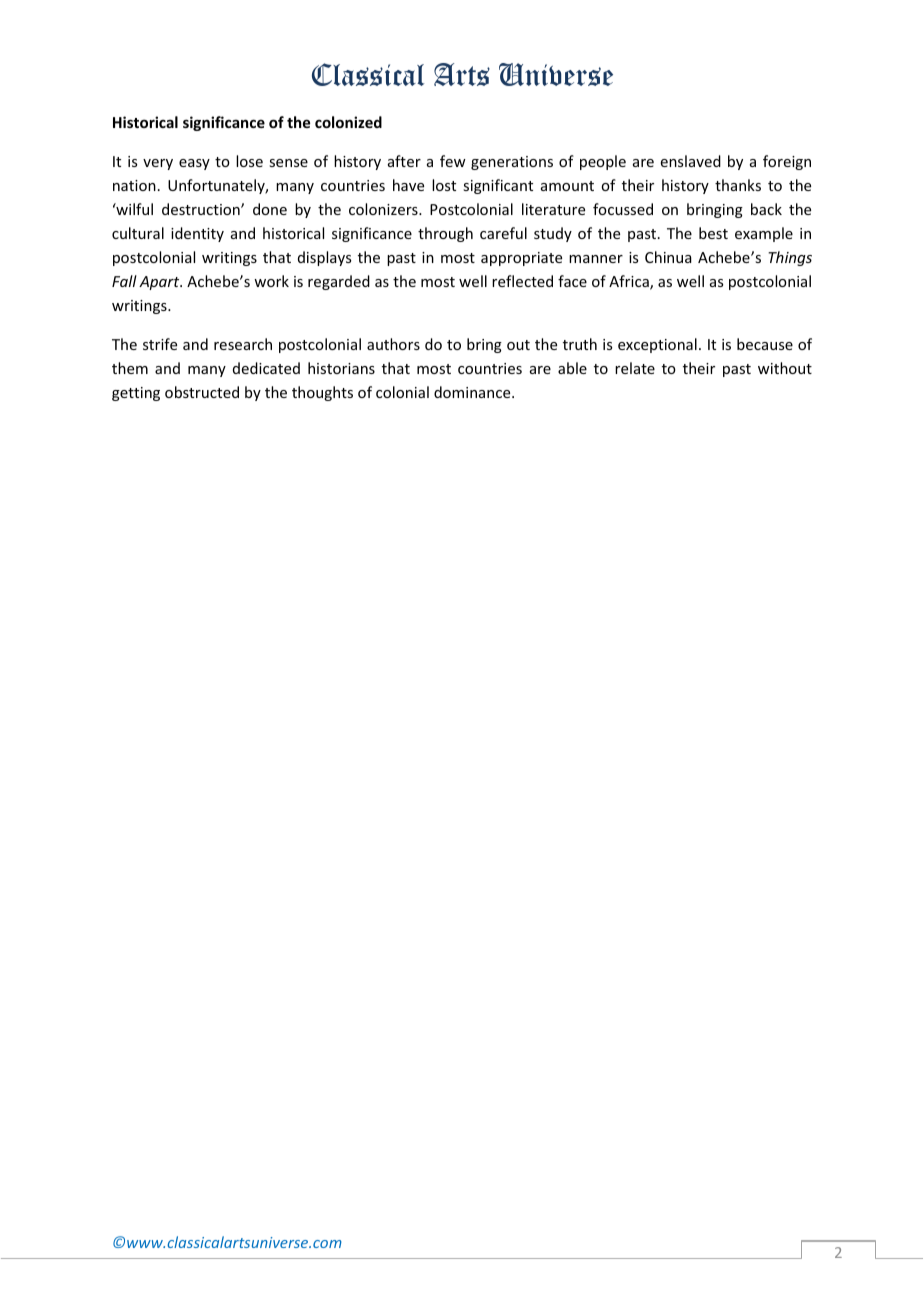 This screenshot has height=1308, width=924. Describe the element at coordinates (473, 392) in the screenshot. I see `dominance` at that location.
